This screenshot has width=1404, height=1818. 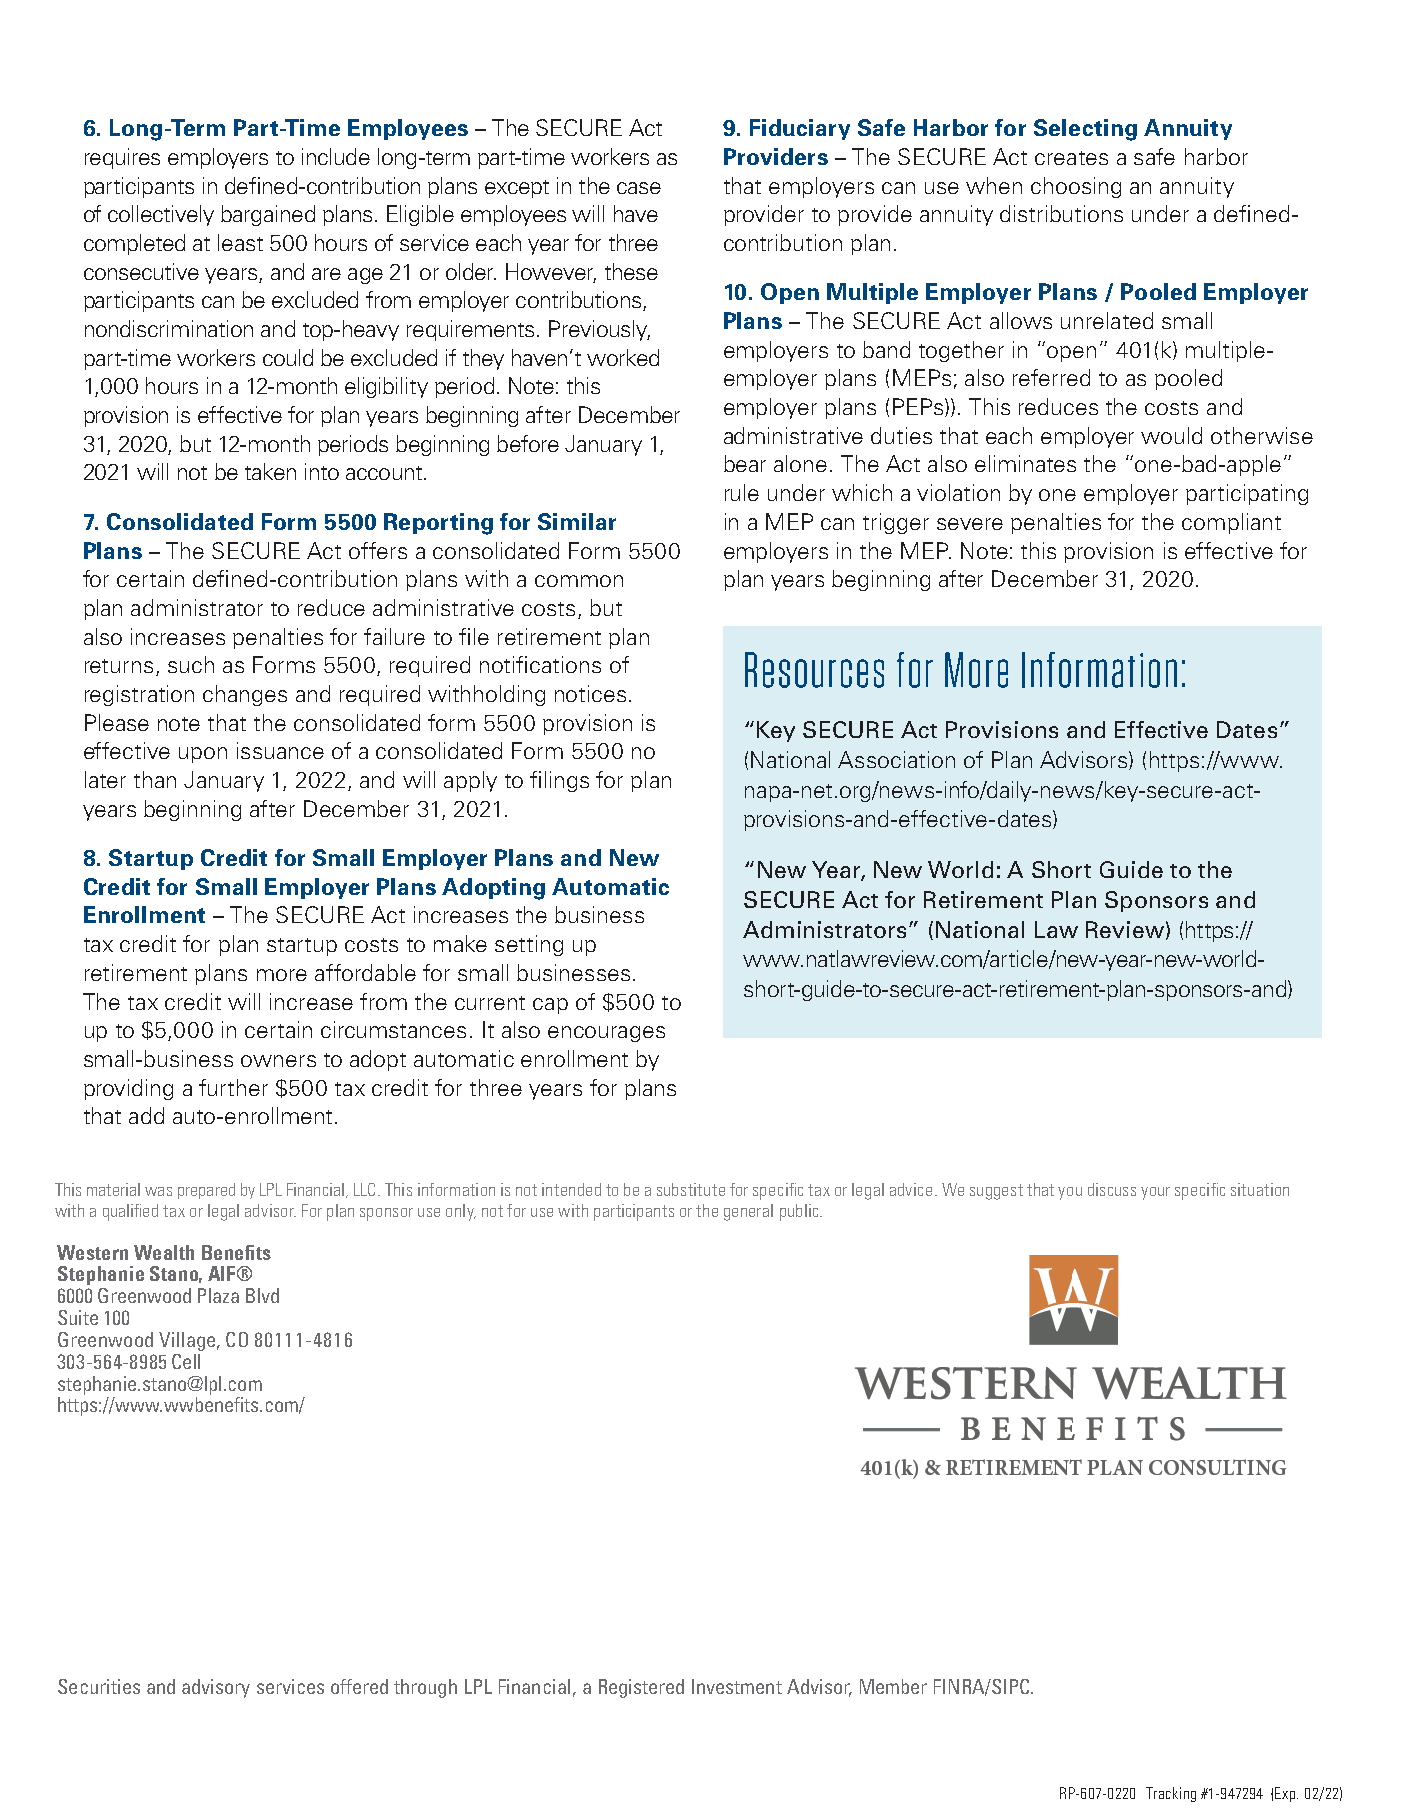 What do you see at coordinates (590, 693) in the screenshot?
I see `notices` at bounding box center [590, 693].
